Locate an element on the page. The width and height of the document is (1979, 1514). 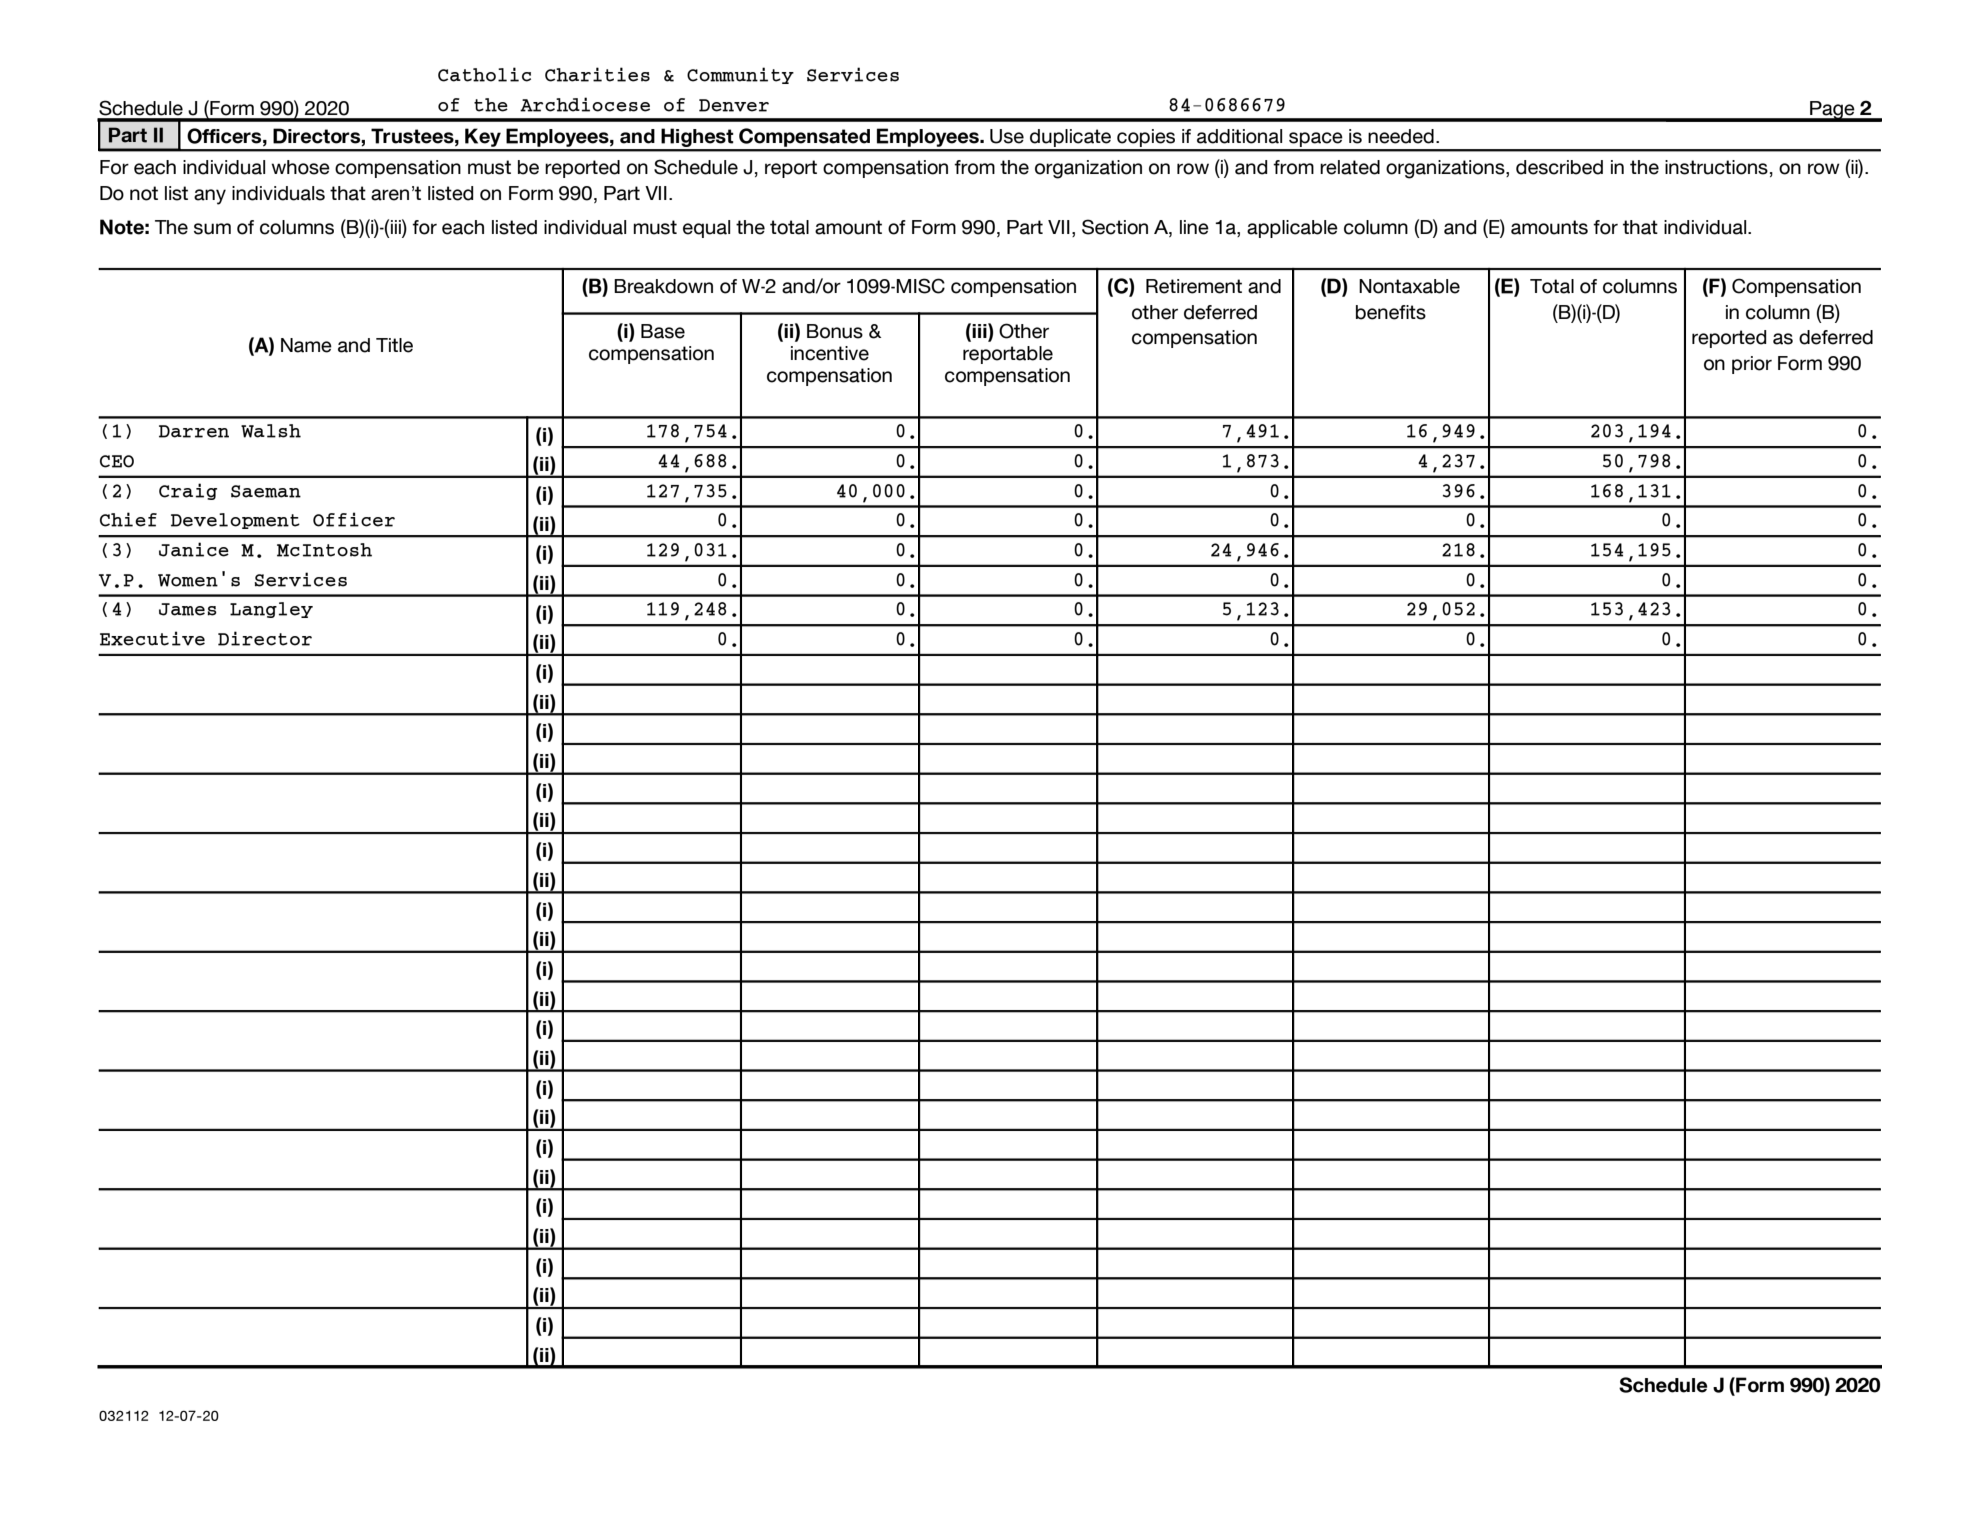
Walsh is located at coordinates (271, 431).
